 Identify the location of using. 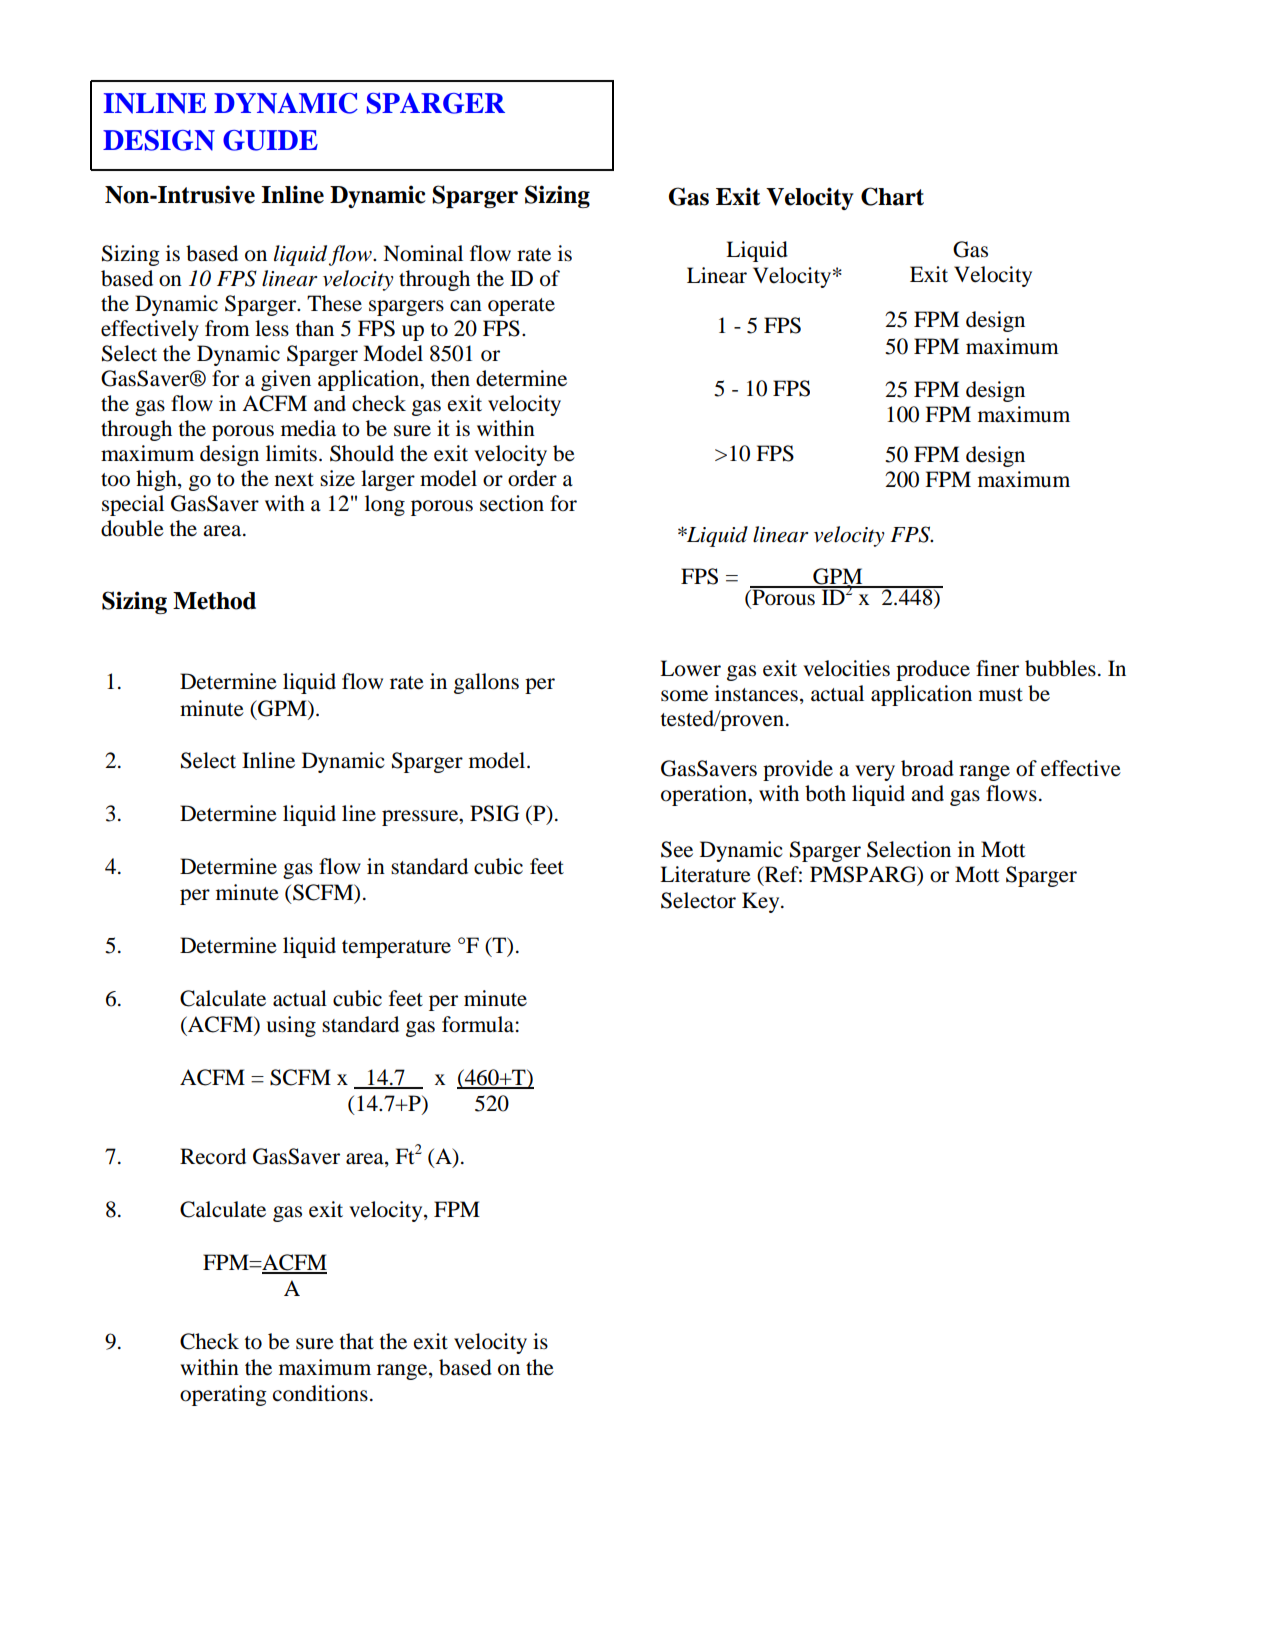
(291, 1026).
